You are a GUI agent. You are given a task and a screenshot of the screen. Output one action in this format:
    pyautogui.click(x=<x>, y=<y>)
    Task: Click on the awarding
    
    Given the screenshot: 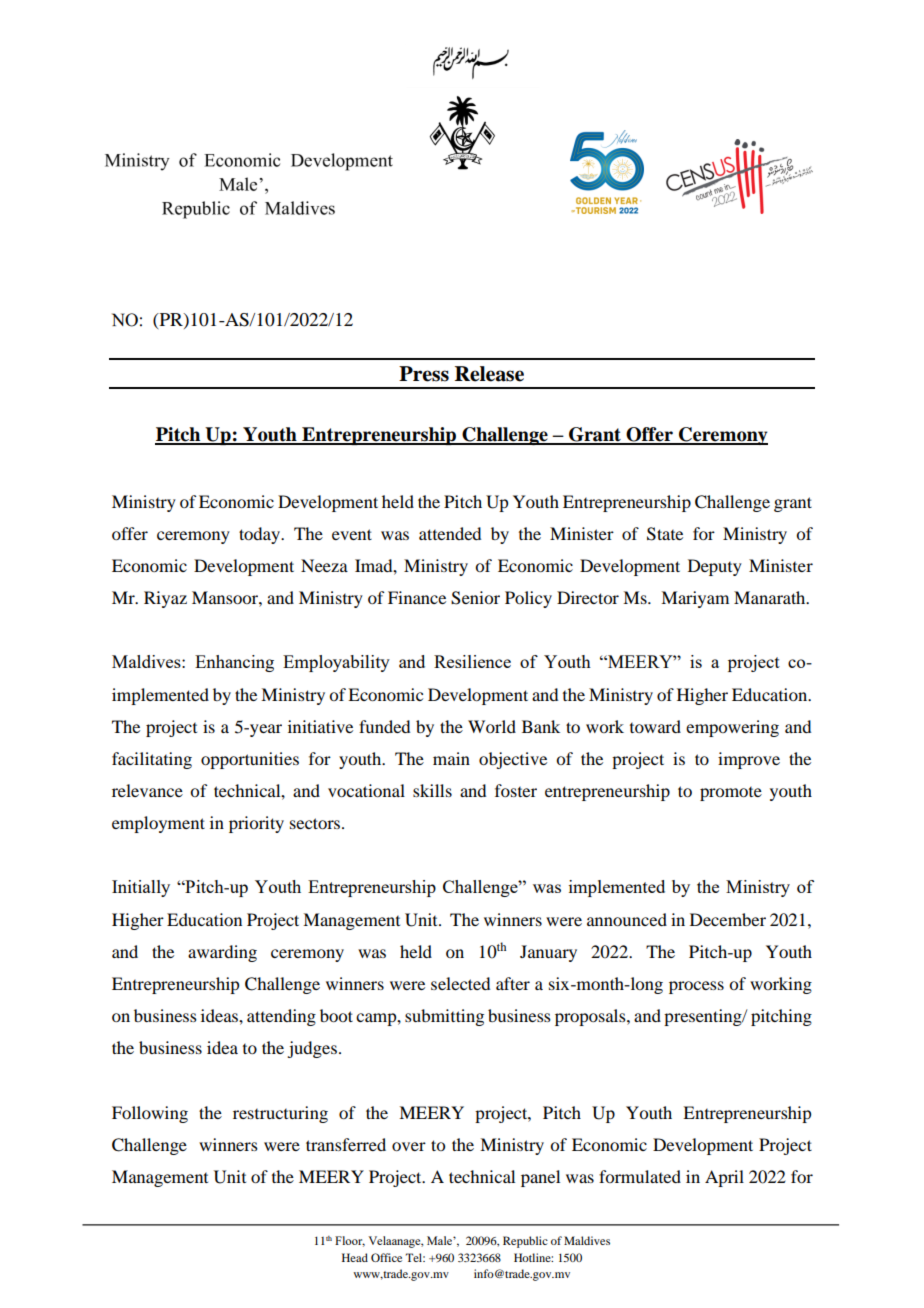 What is the action you would take?
    pyautogui.click(x=222, y=953)
